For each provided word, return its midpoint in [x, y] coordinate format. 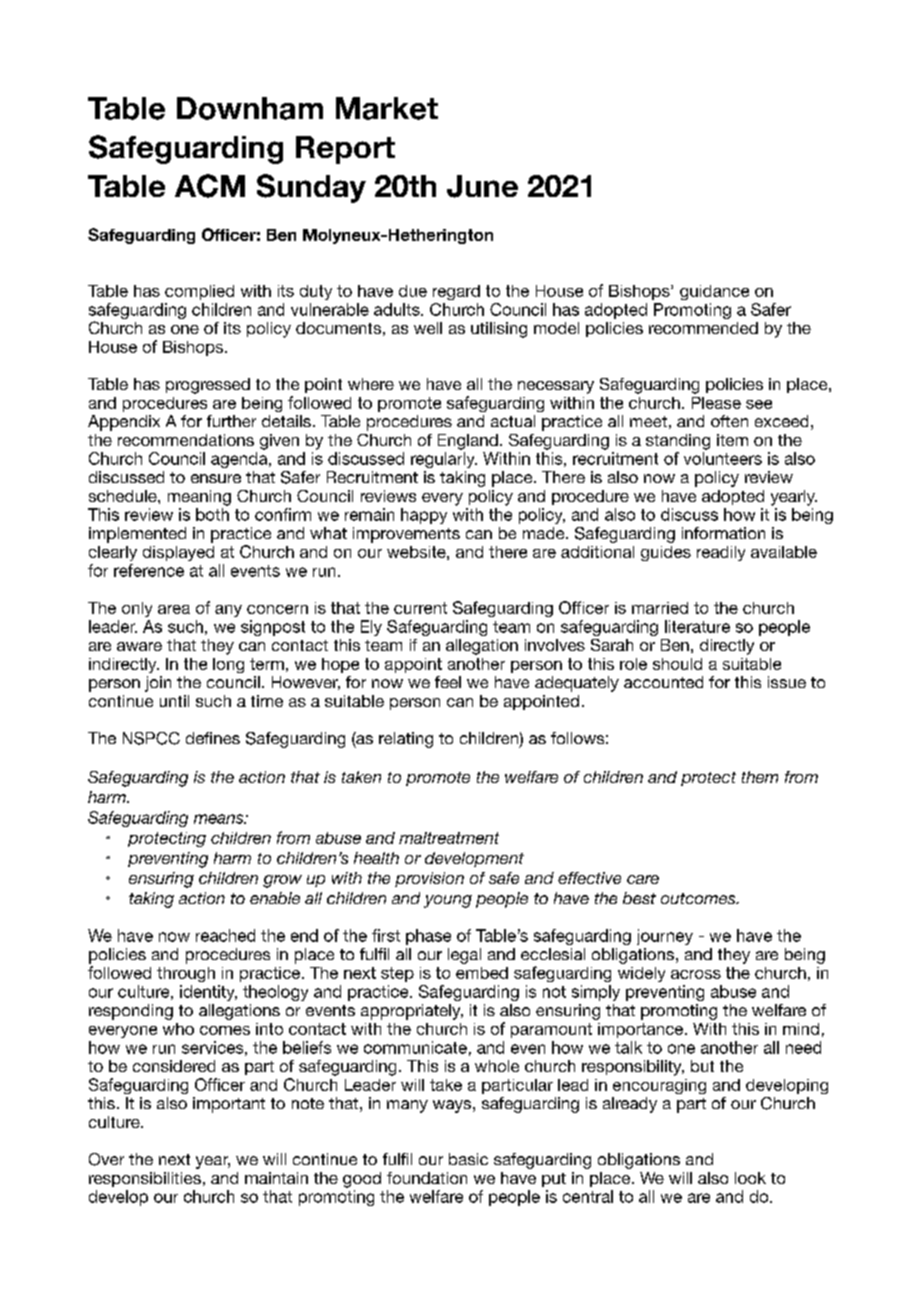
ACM [210, 186]
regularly [444, 460]
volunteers [723, 458]
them [760, 777]
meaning [199, 498]
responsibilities [145, 1179]
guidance [714, 292]
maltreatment [449, 838]
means [220, 819]
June [482, 186]
